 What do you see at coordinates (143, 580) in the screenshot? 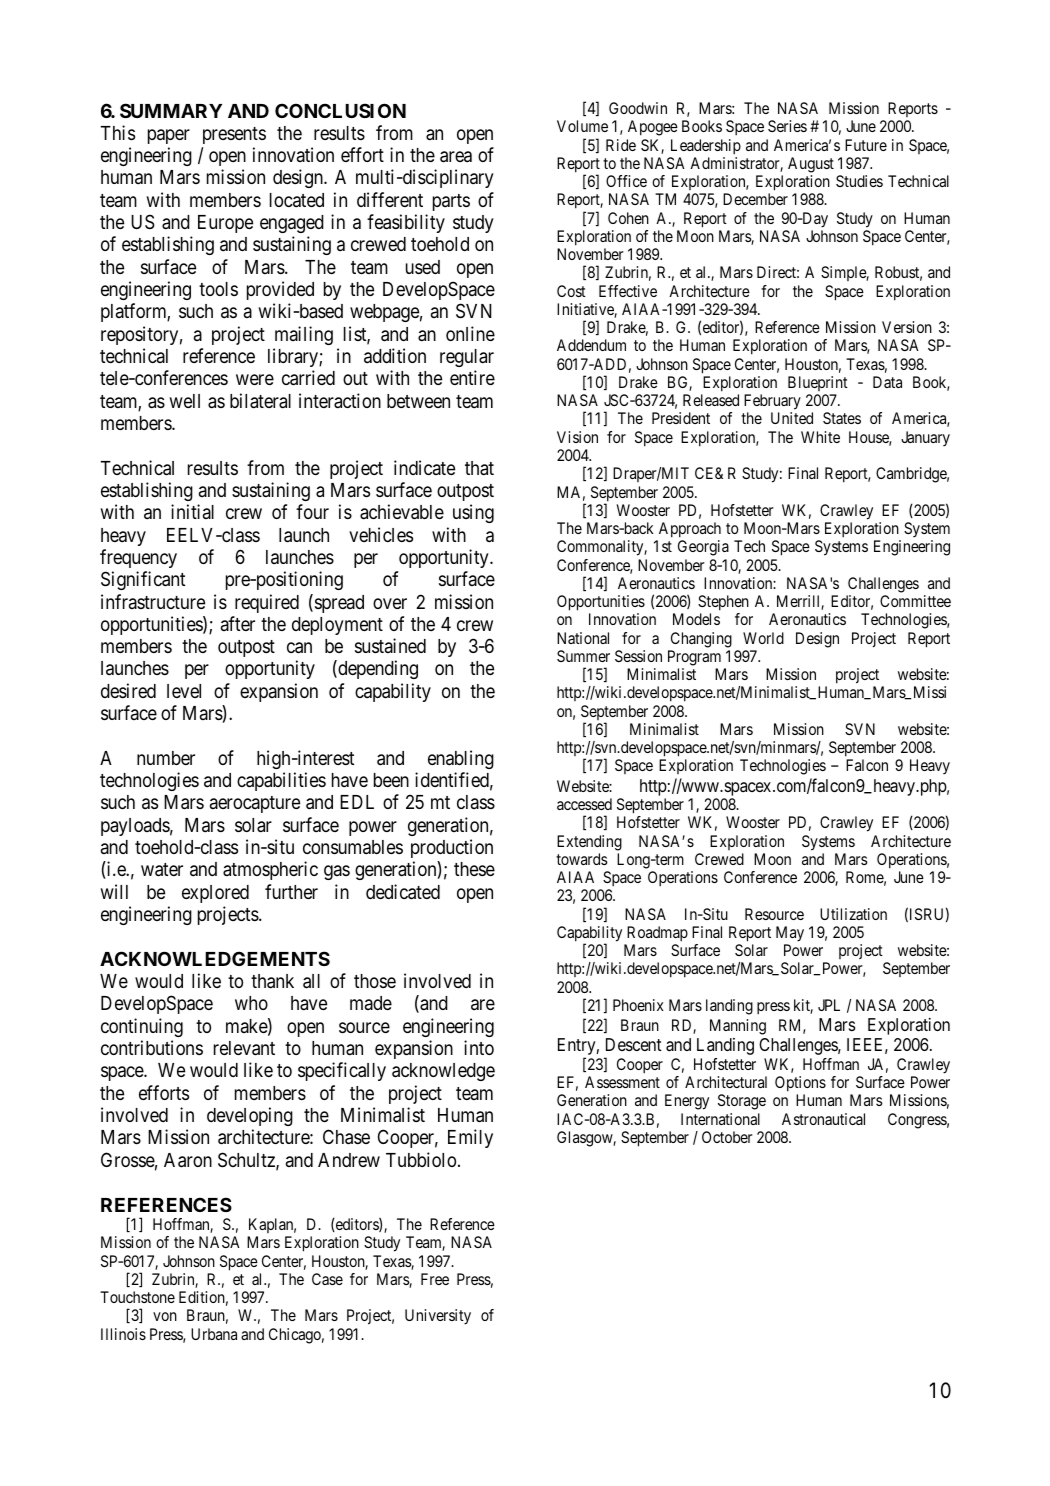
I see `Significant` at bounding box center [143, 580].
